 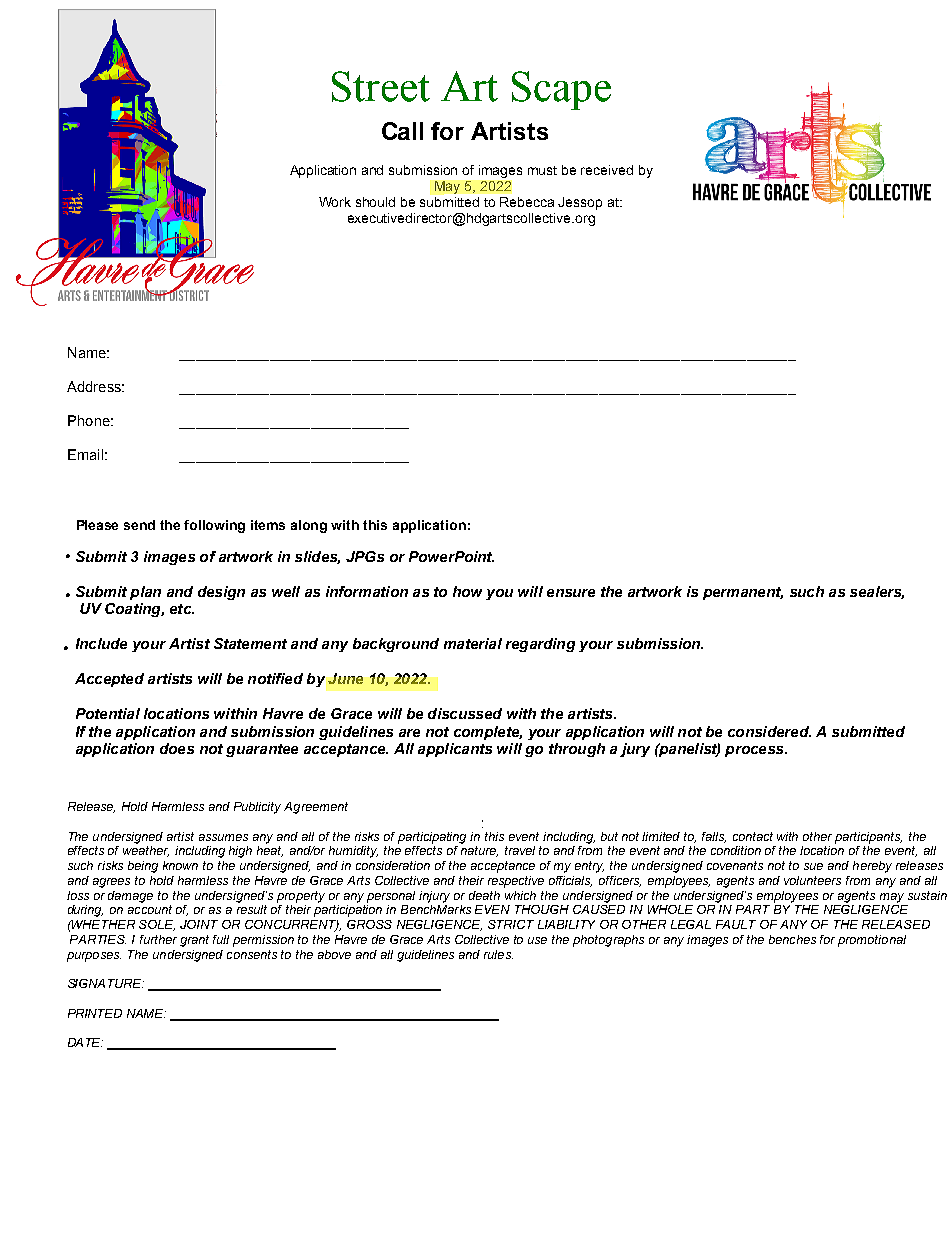 What do you see at coordinates (769, 731) in the screenshot?
I see `considered` at bounding box center [769, 731].
